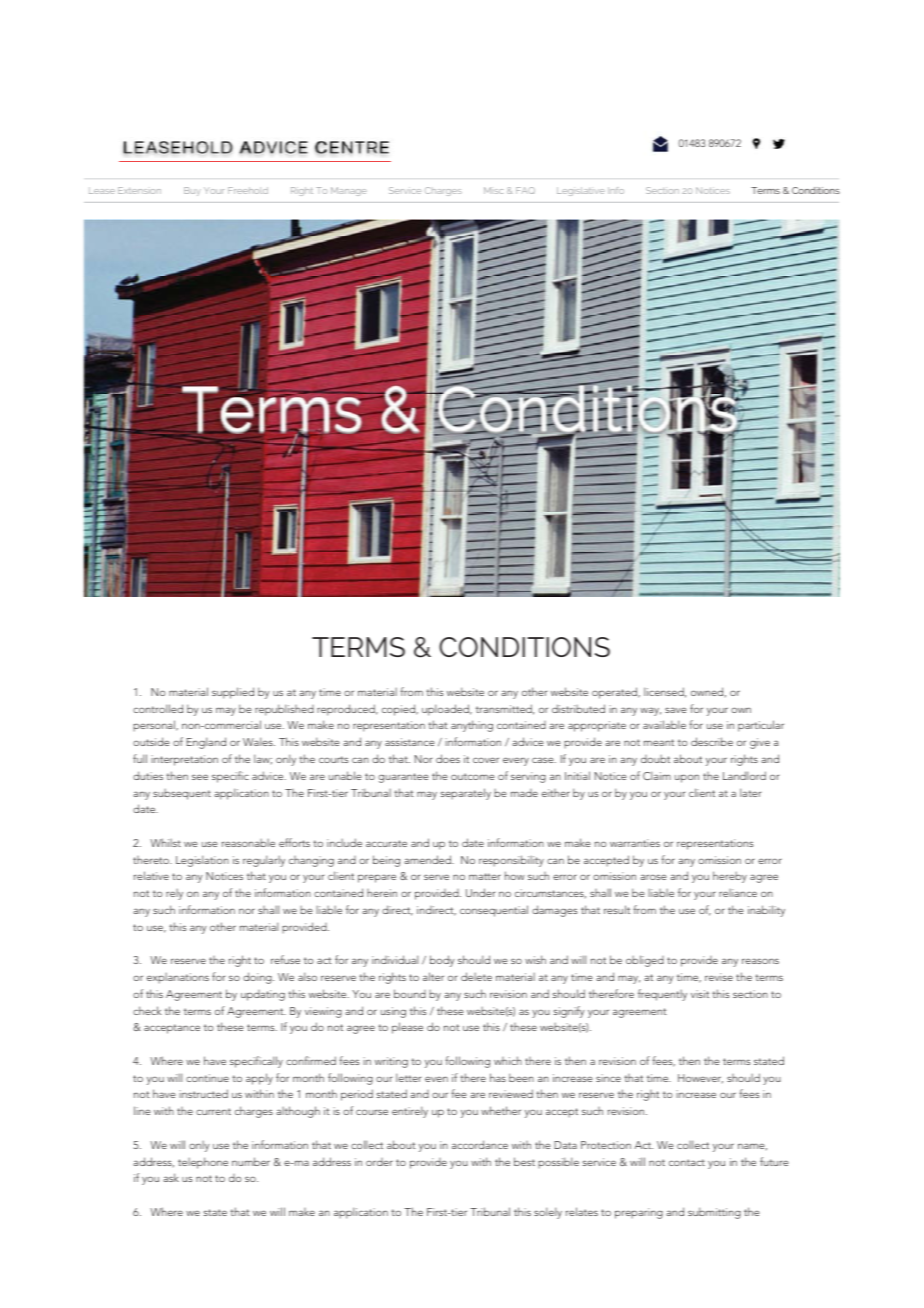 This image has height=1308, width=924. What do you see at coordinates (442, 961) in the image?
I see `body` at bounding box center [442, 961].
